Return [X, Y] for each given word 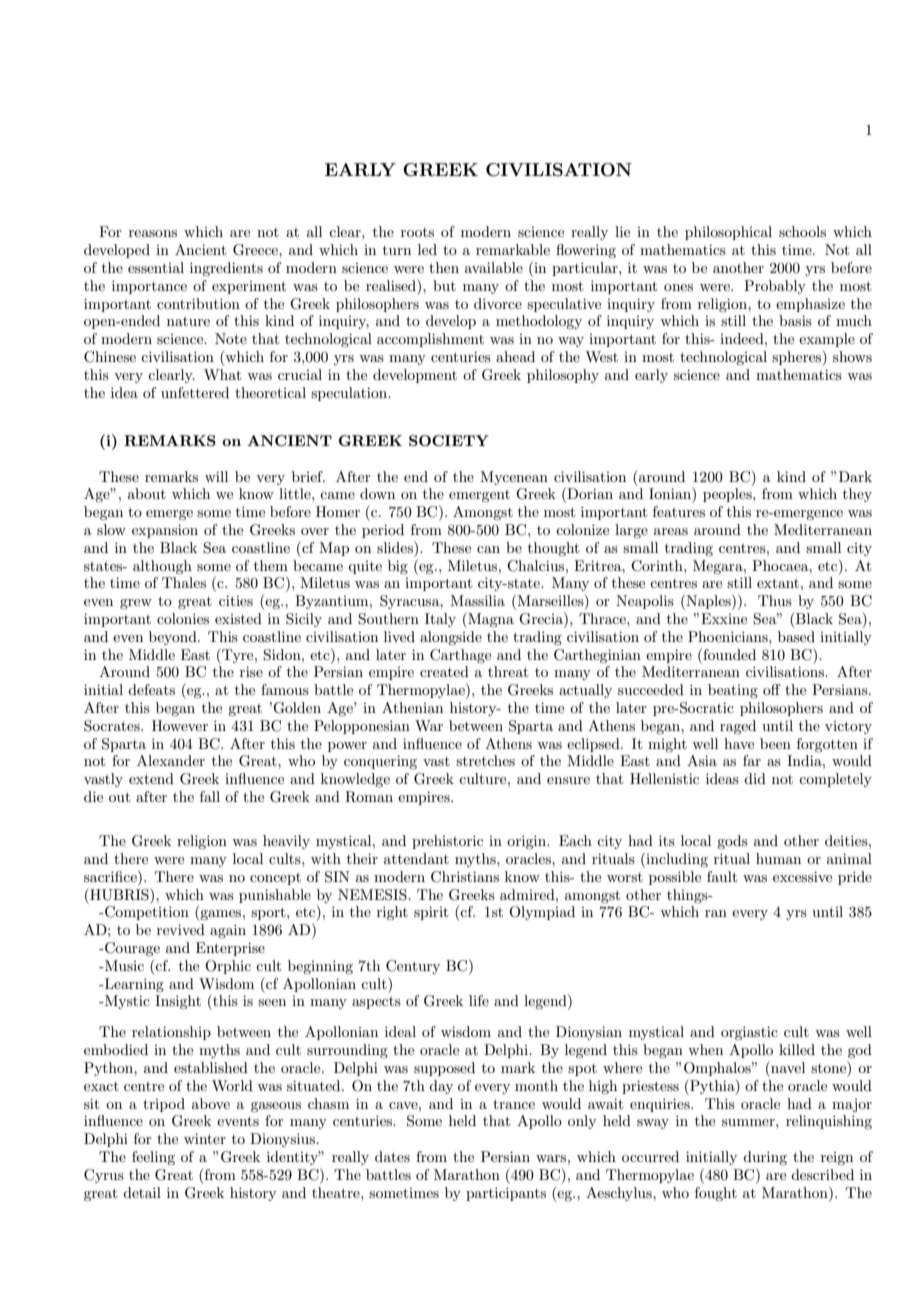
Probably [775, 287]
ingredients [226, 269]
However [180, 725]
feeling [153, 1158]
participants [506, 1194]
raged [738, 727]
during [765, 1158]
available [494, 267]
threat [508, 671]
